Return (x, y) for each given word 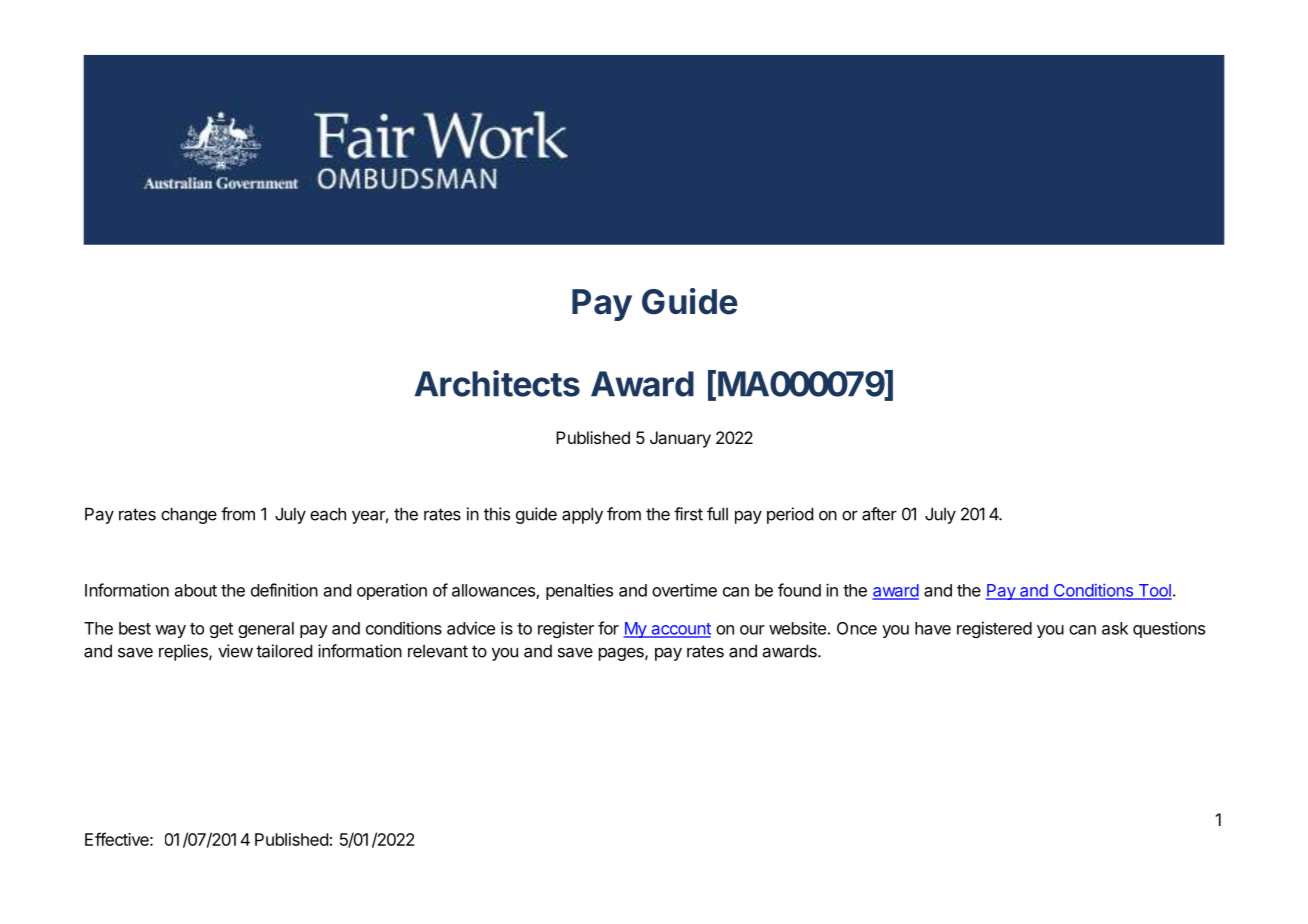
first (688, 514)
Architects (497, 383)
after (879, 514)
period (790, 515)
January (680, 439)
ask (1115, 628)
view (235, 651)
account (680, 630)
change (189, 515)
